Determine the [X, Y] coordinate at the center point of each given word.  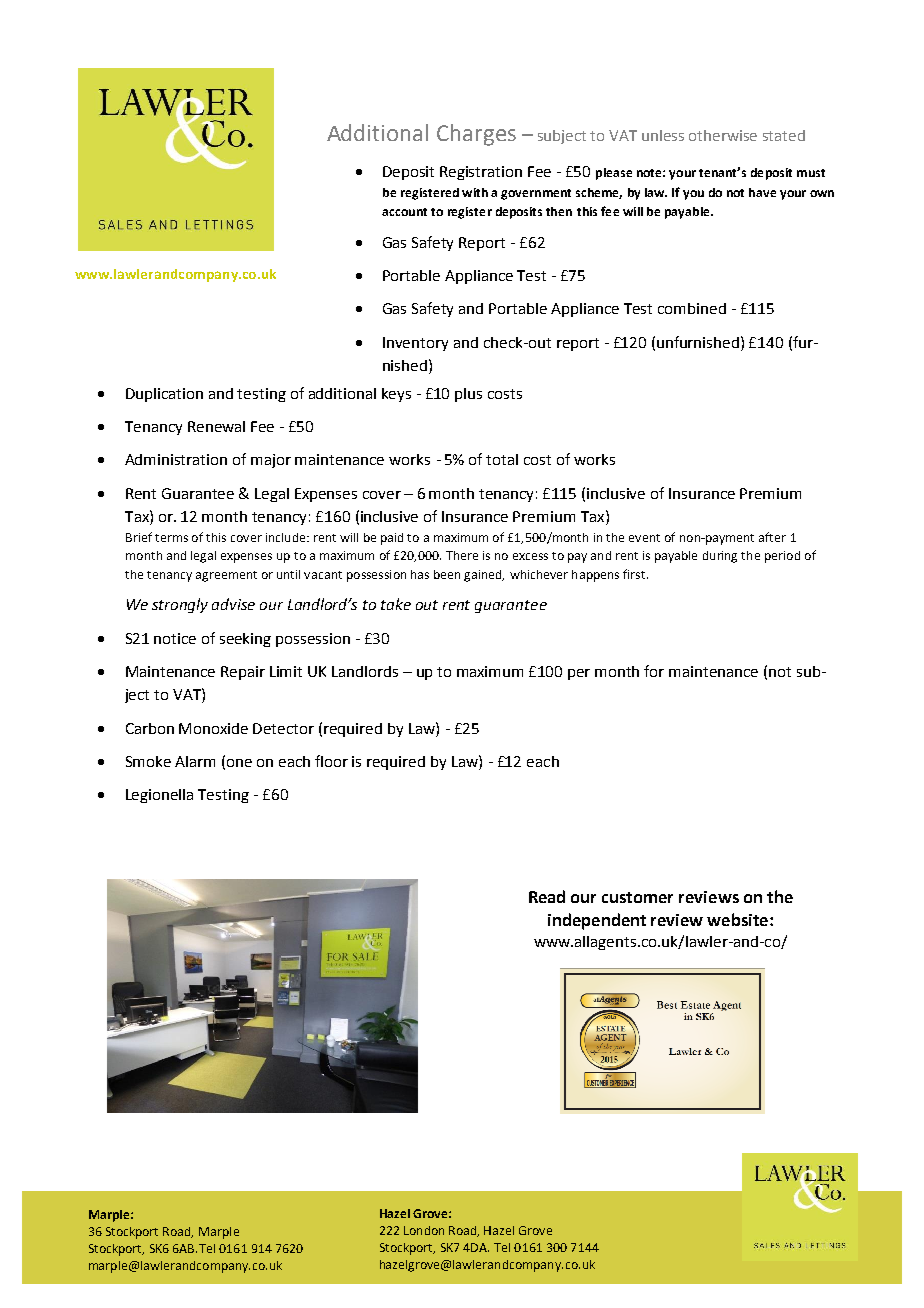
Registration [481, 173]
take [396, 604]
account [404, 212]
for [654, 671]
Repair [243, 673]
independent [597, 921]
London [424, 1230]
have [762, 192]
